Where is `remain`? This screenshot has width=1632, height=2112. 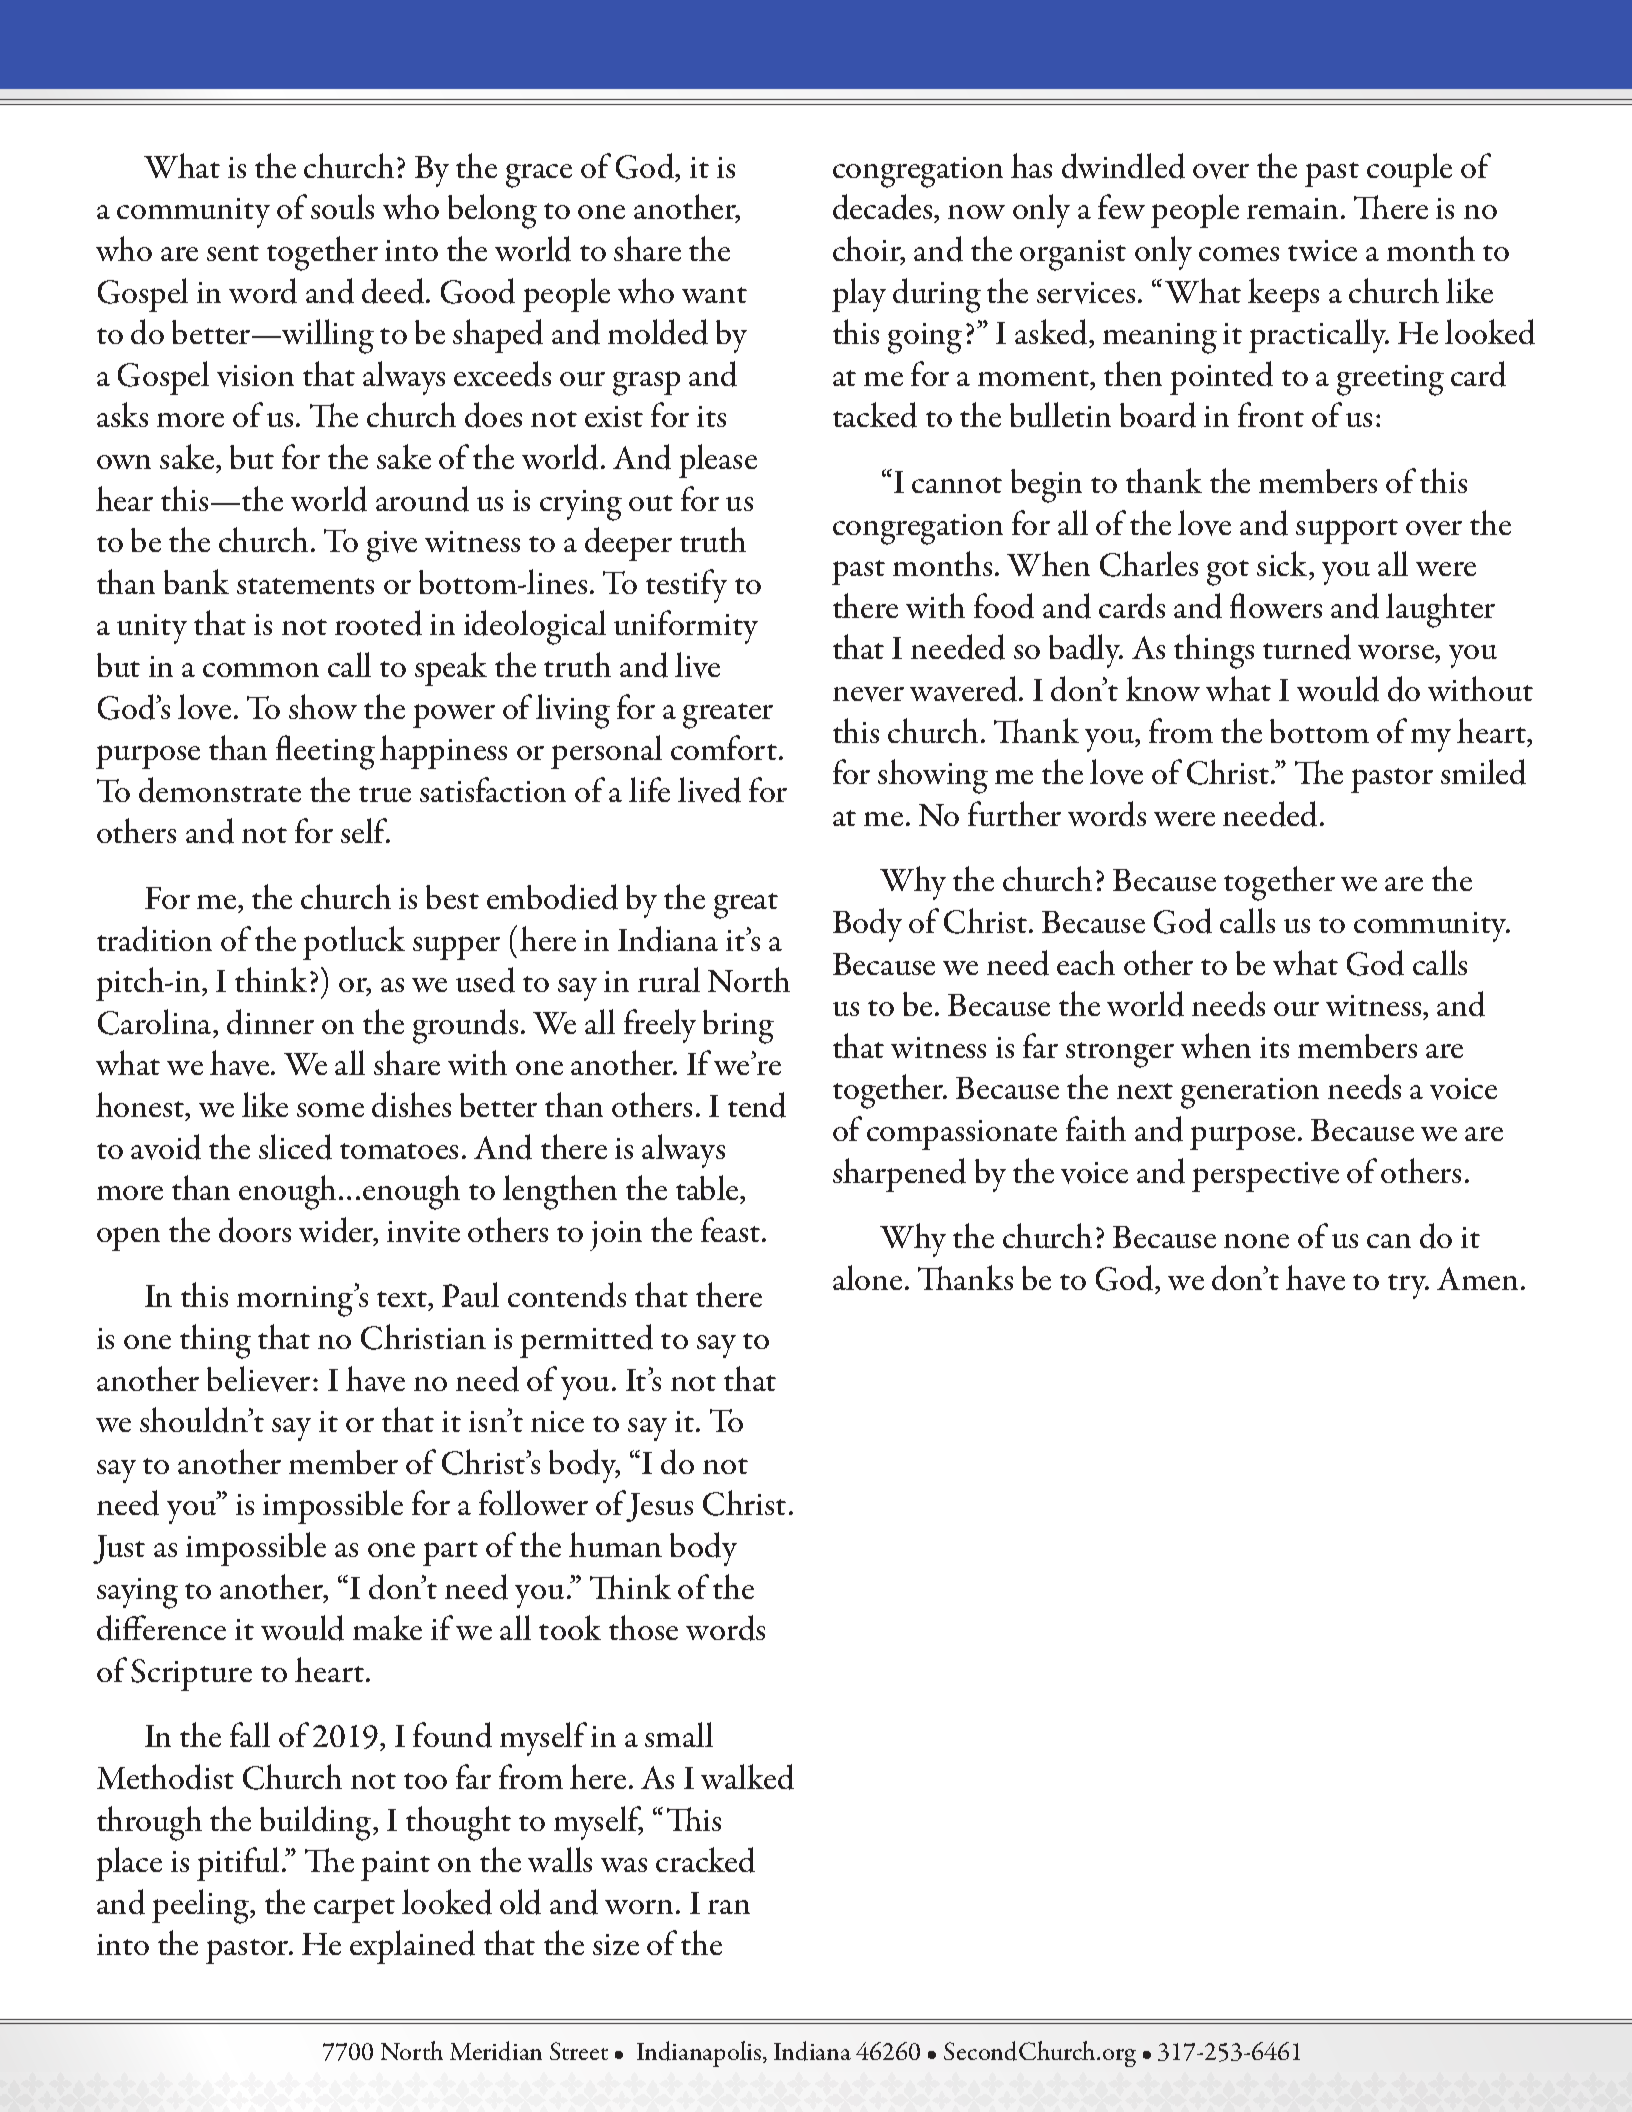 remain is located at coordinates (1292, 208).
